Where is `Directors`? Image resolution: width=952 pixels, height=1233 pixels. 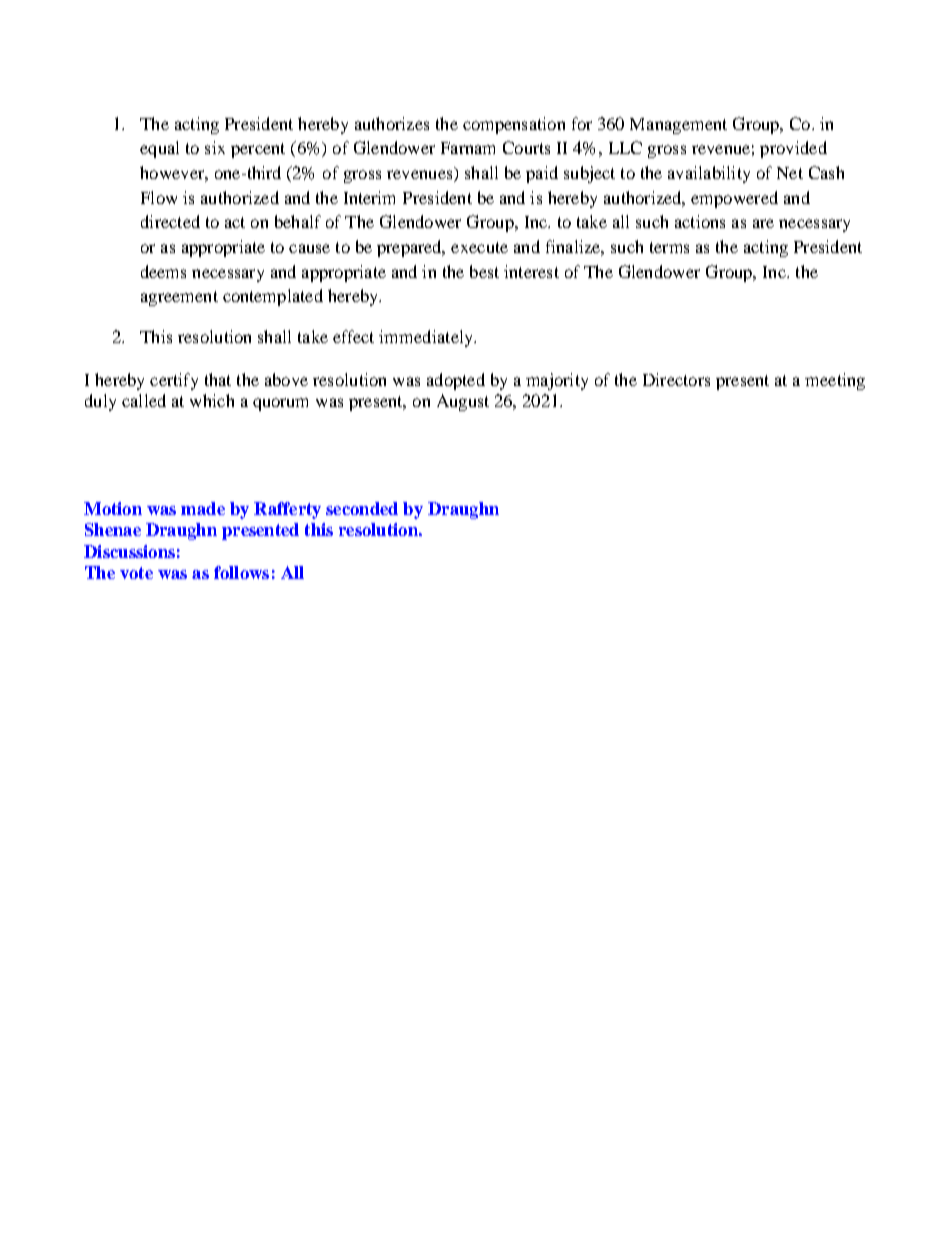
Directors is located at coordinates (676, 379).
